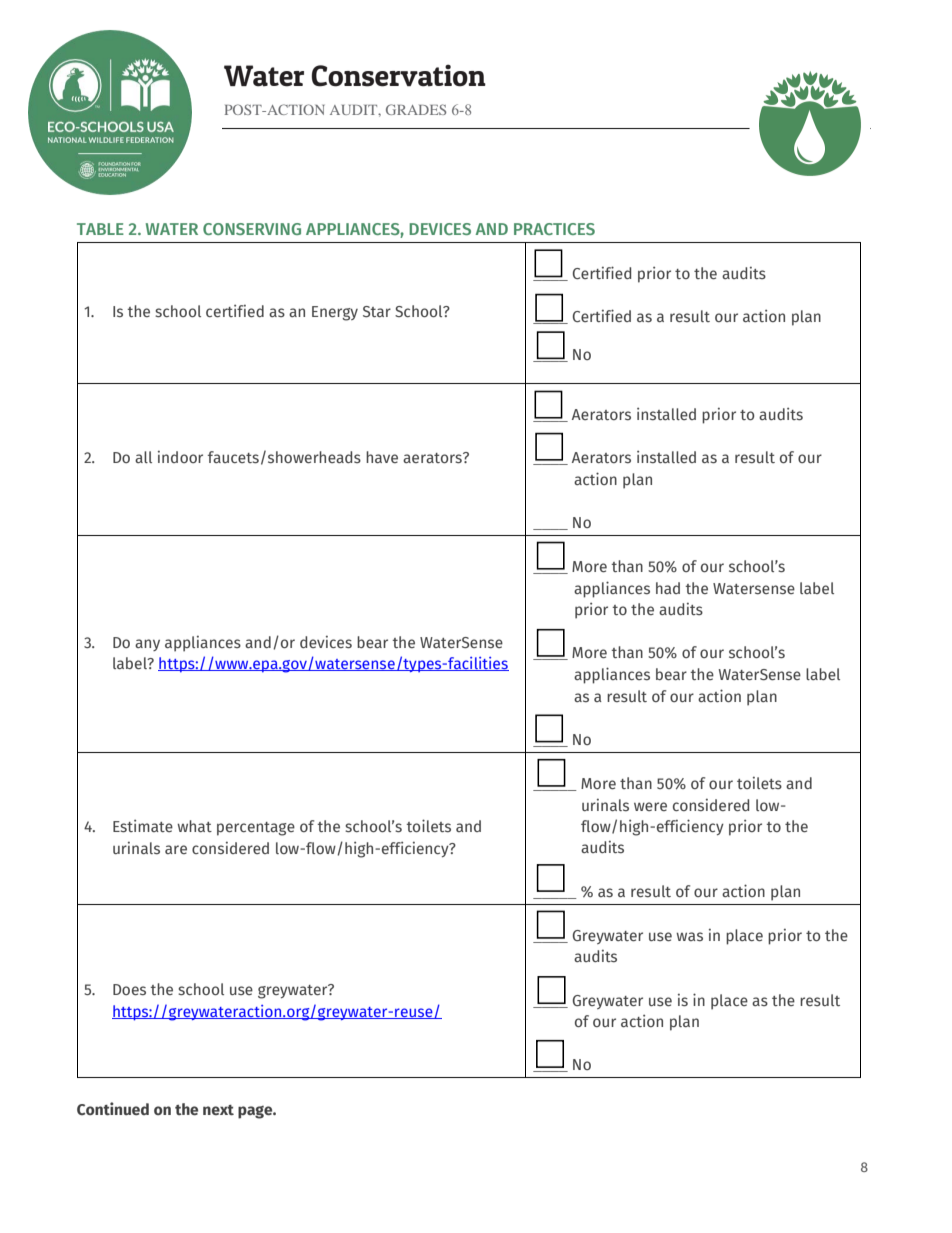 The width and height of the screenshot is (952, 1233). Describe the element at coordinates (100, 229) in the screenshot. I see `TABLE` at that location.
